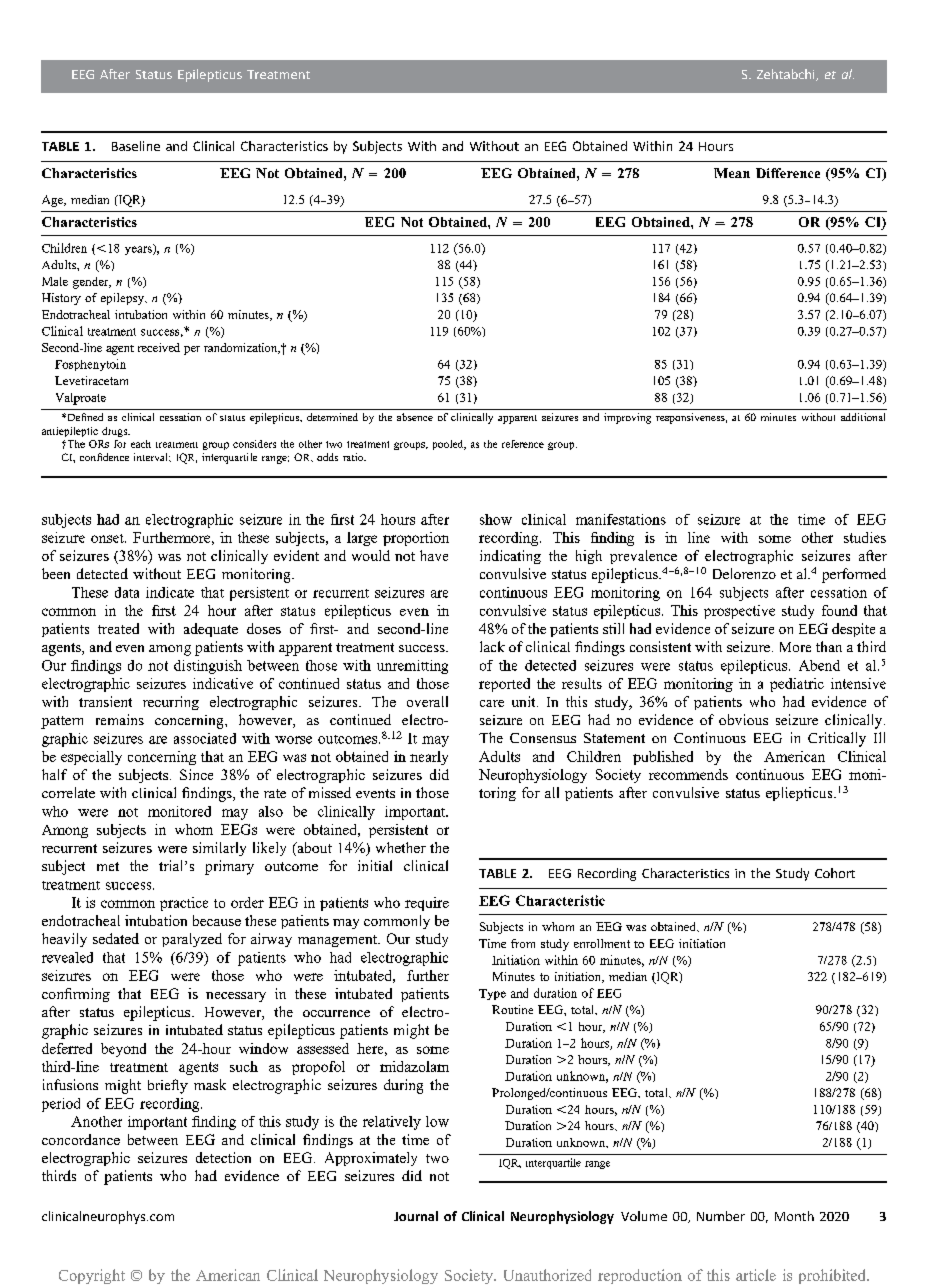  I want to click on years, so click(139, 249).
